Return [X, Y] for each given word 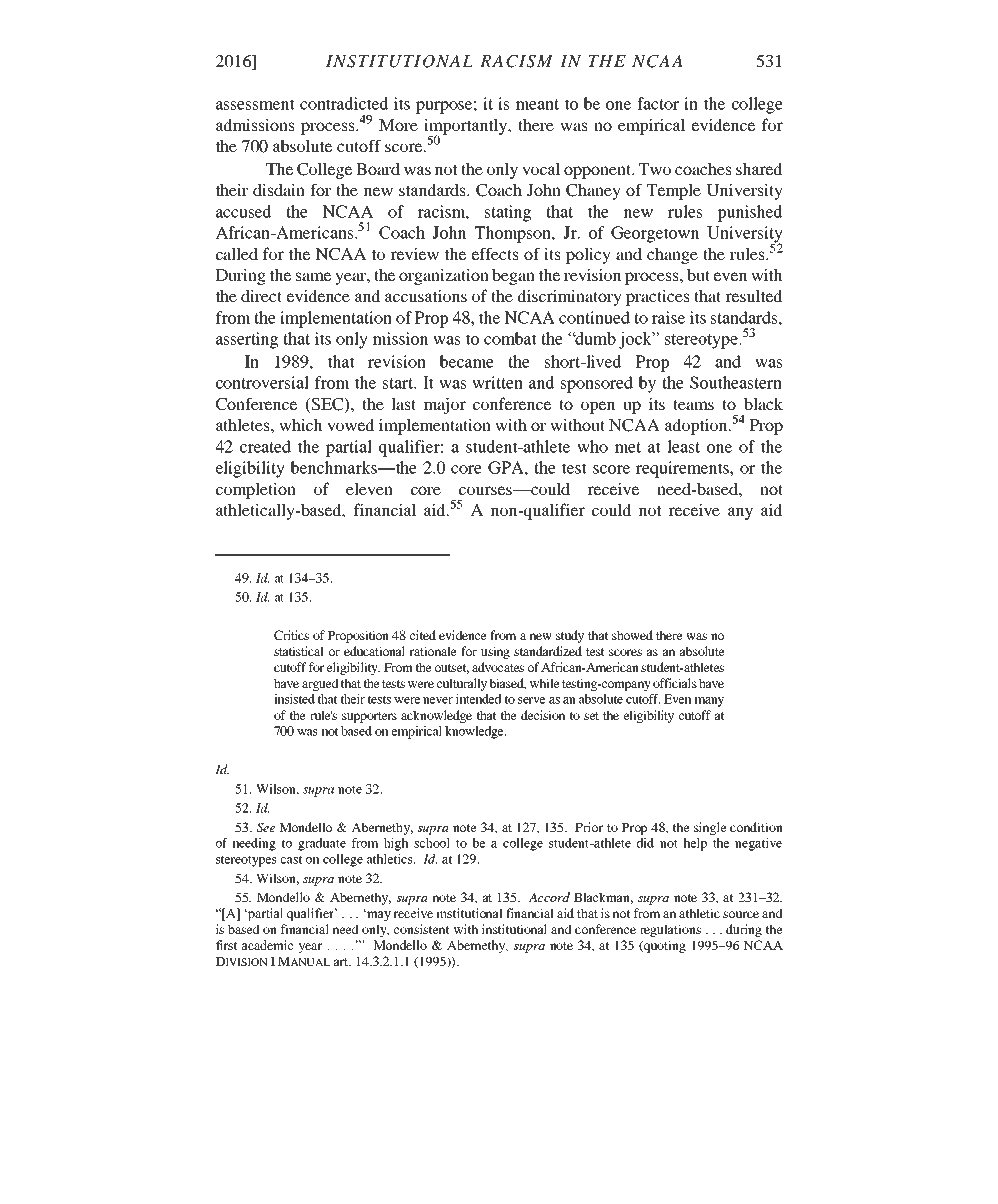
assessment [255, 104]
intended [479, 699]
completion [256, 490]
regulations [670, 930]
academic [267, 945]
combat [510, 338]
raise [668, 317]
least [683, 446]
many [709, 702]
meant [537, 104]
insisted [294, 699]
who [592, 446]
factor [658, 103]
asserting [247, 340]
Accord [549, 897]
